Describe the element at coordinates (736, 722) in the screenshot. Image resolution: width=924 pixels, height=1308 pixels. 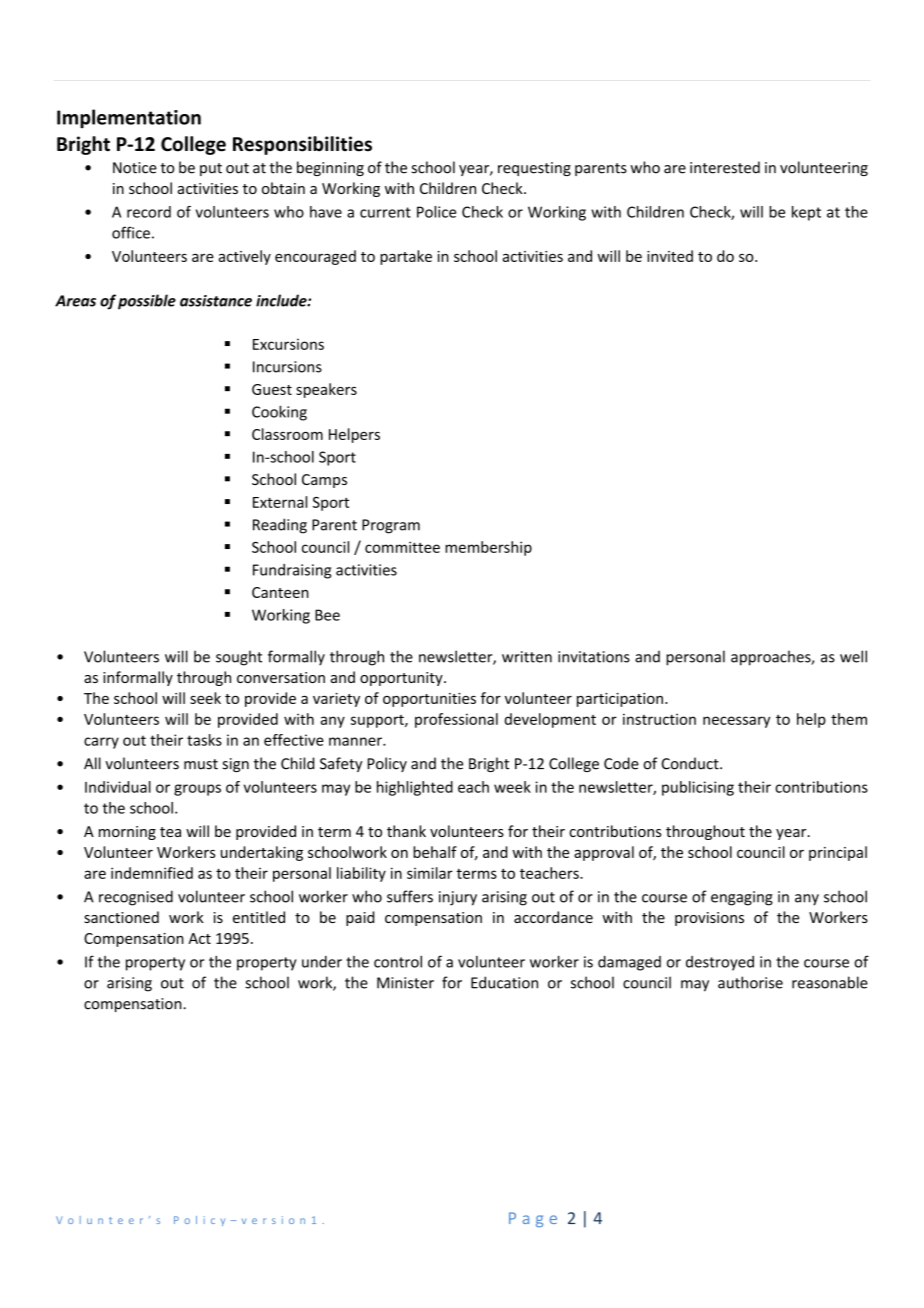
I see `necessary` at that location.
